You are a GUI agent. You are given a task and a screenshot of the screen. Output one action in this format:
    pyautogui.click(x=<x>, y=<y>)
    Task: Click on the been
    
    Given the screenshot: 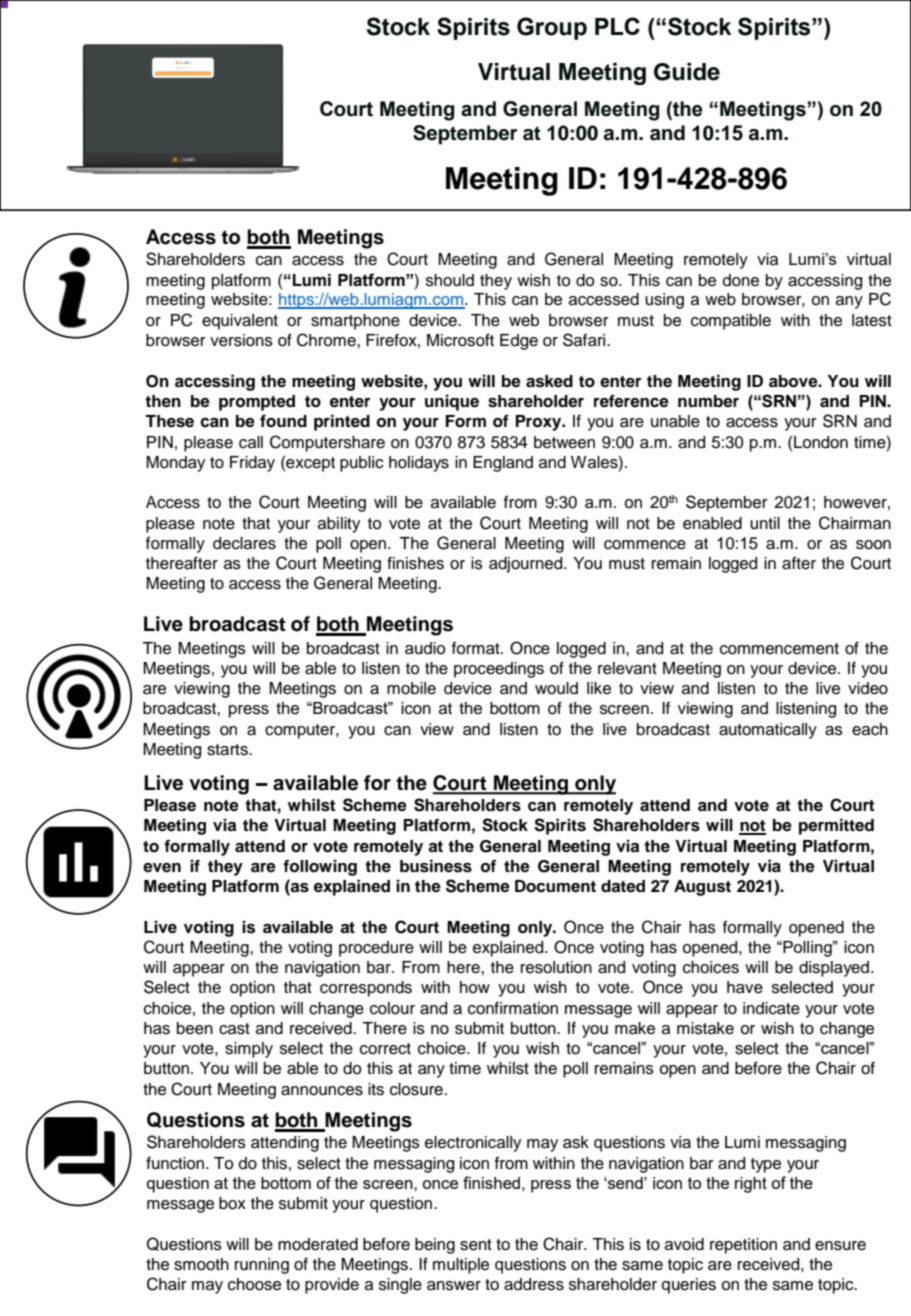 What is the action you would take?
    pyautogui.click(x=195, y=1028)
